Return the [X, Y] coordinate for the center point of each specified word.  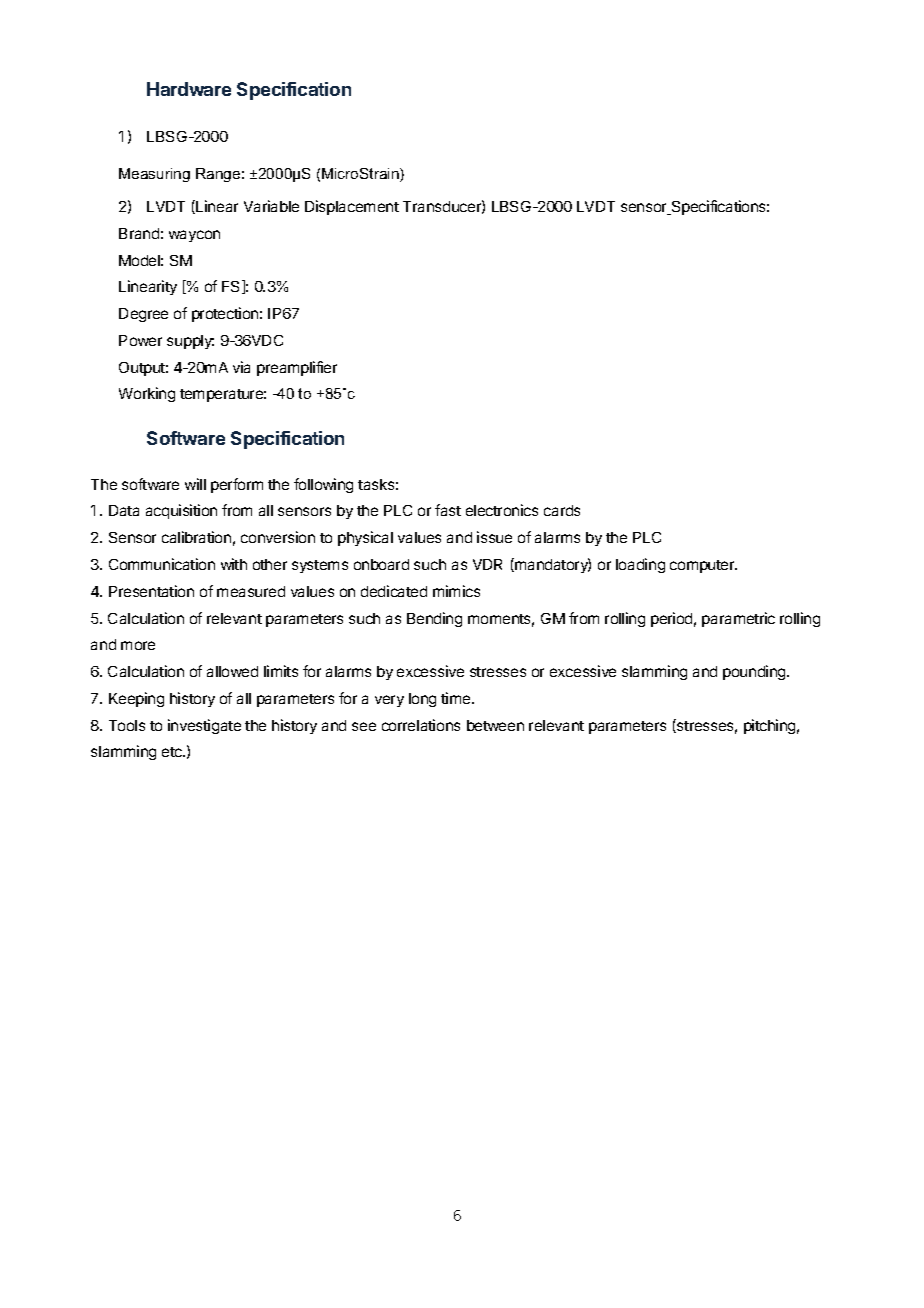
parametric [738, 619]
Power [140, 340]
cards [562, 510]
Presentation [151, 591]
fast [448, 510]
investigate [204, 726]
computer [703, 566]
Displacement [352, 207]
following [323, 485]
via [241, 367]
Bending [434, 619]
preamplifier [297, 368]
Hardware [189, 89]
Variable [271, 206]
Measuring [154, 175]
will [195, 484]
